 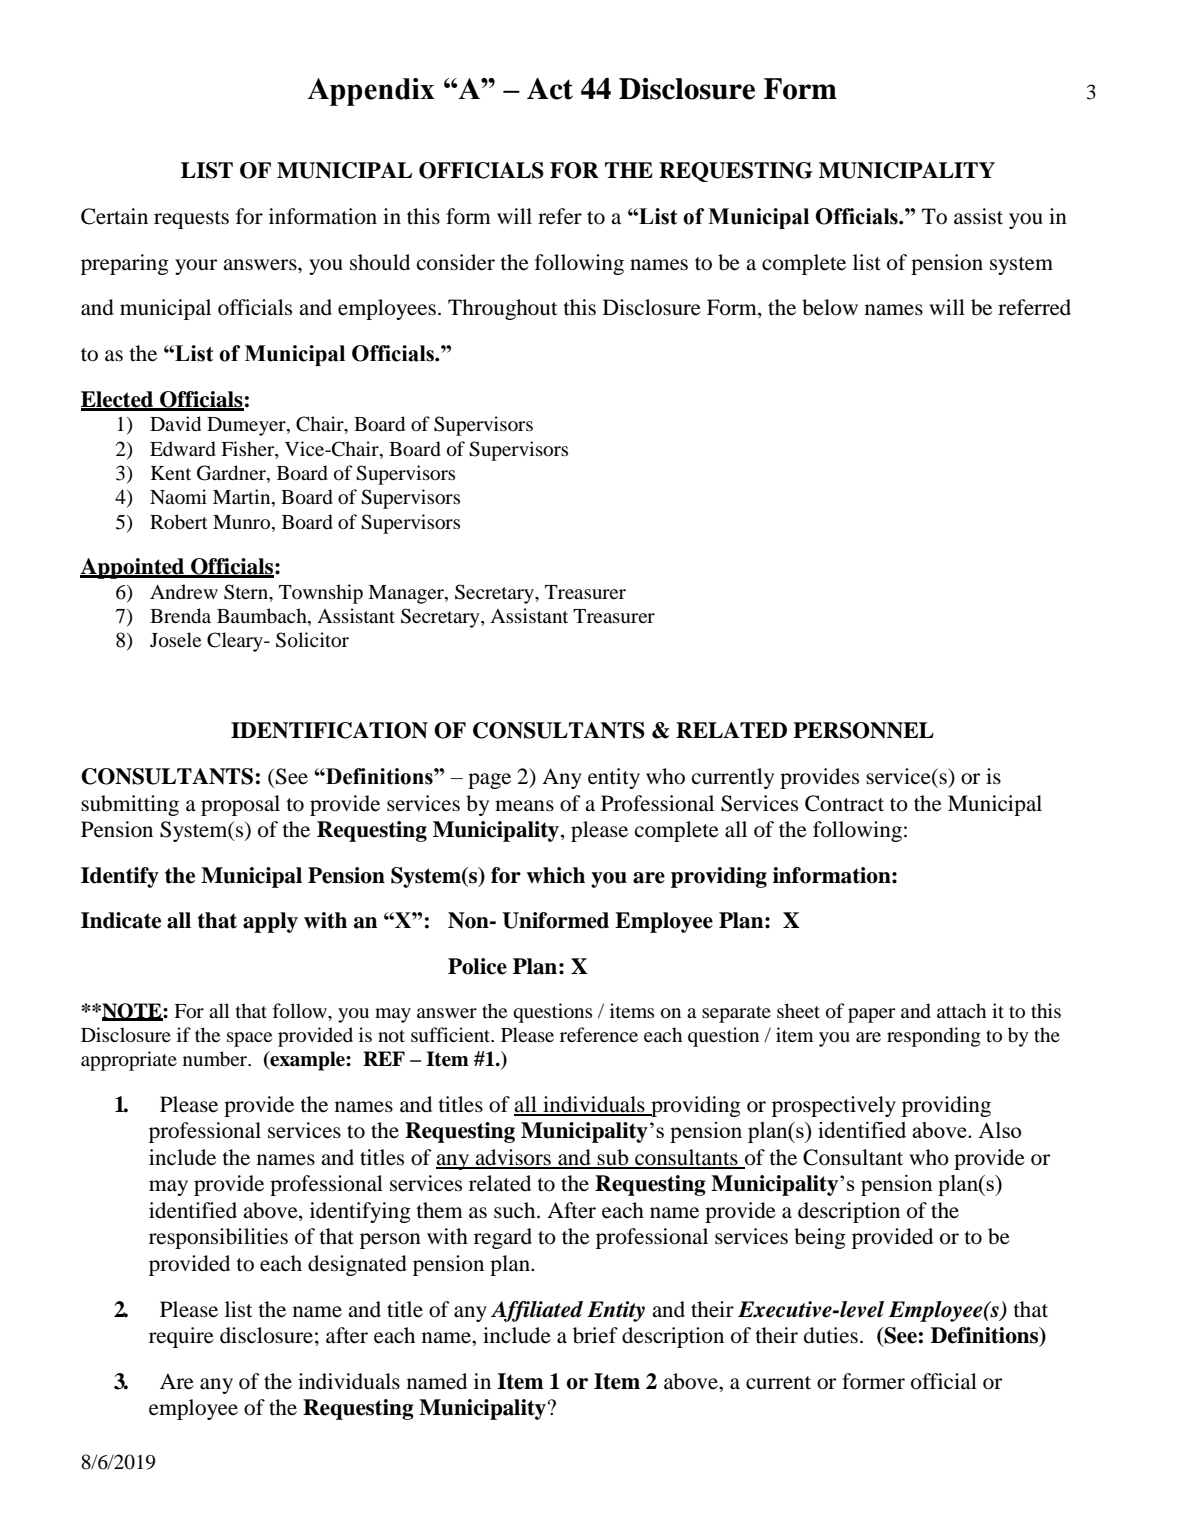 I want to click on below, so click(x=830, y=307).
